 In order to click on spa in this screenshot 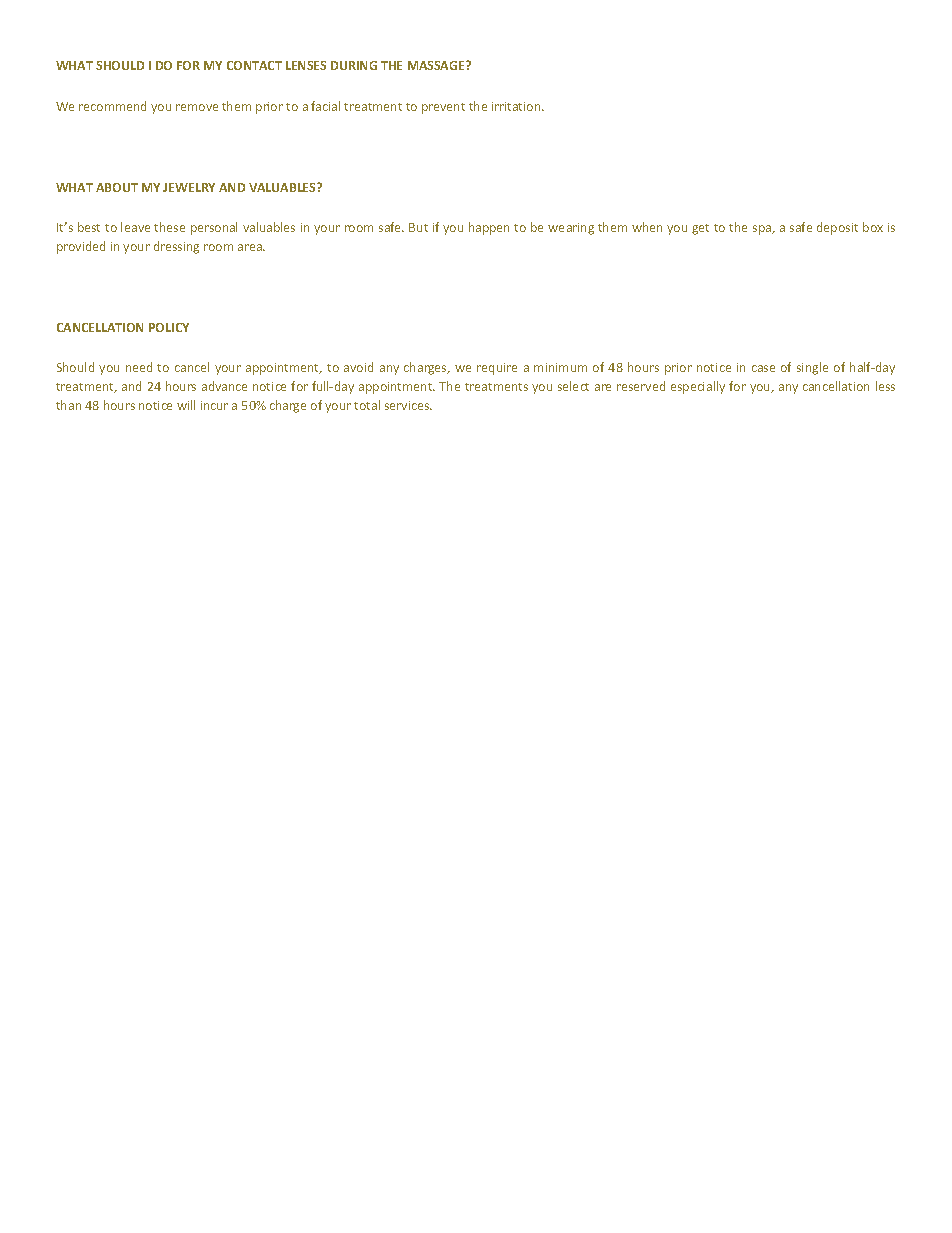, I will do `click(763, 230)`.
